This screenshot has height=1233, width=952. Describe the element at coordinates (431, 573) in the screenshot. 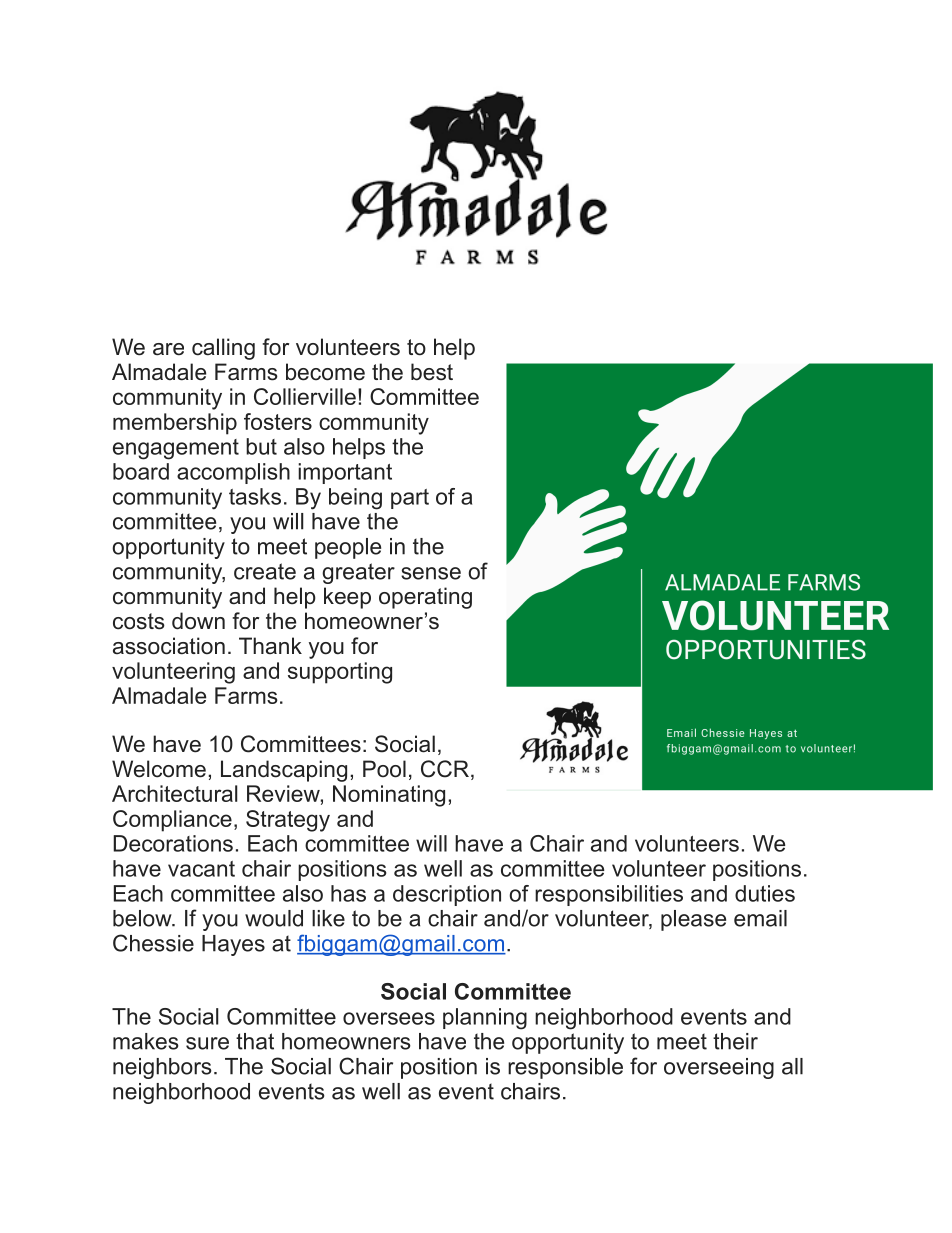

I see `sense` at that location.
